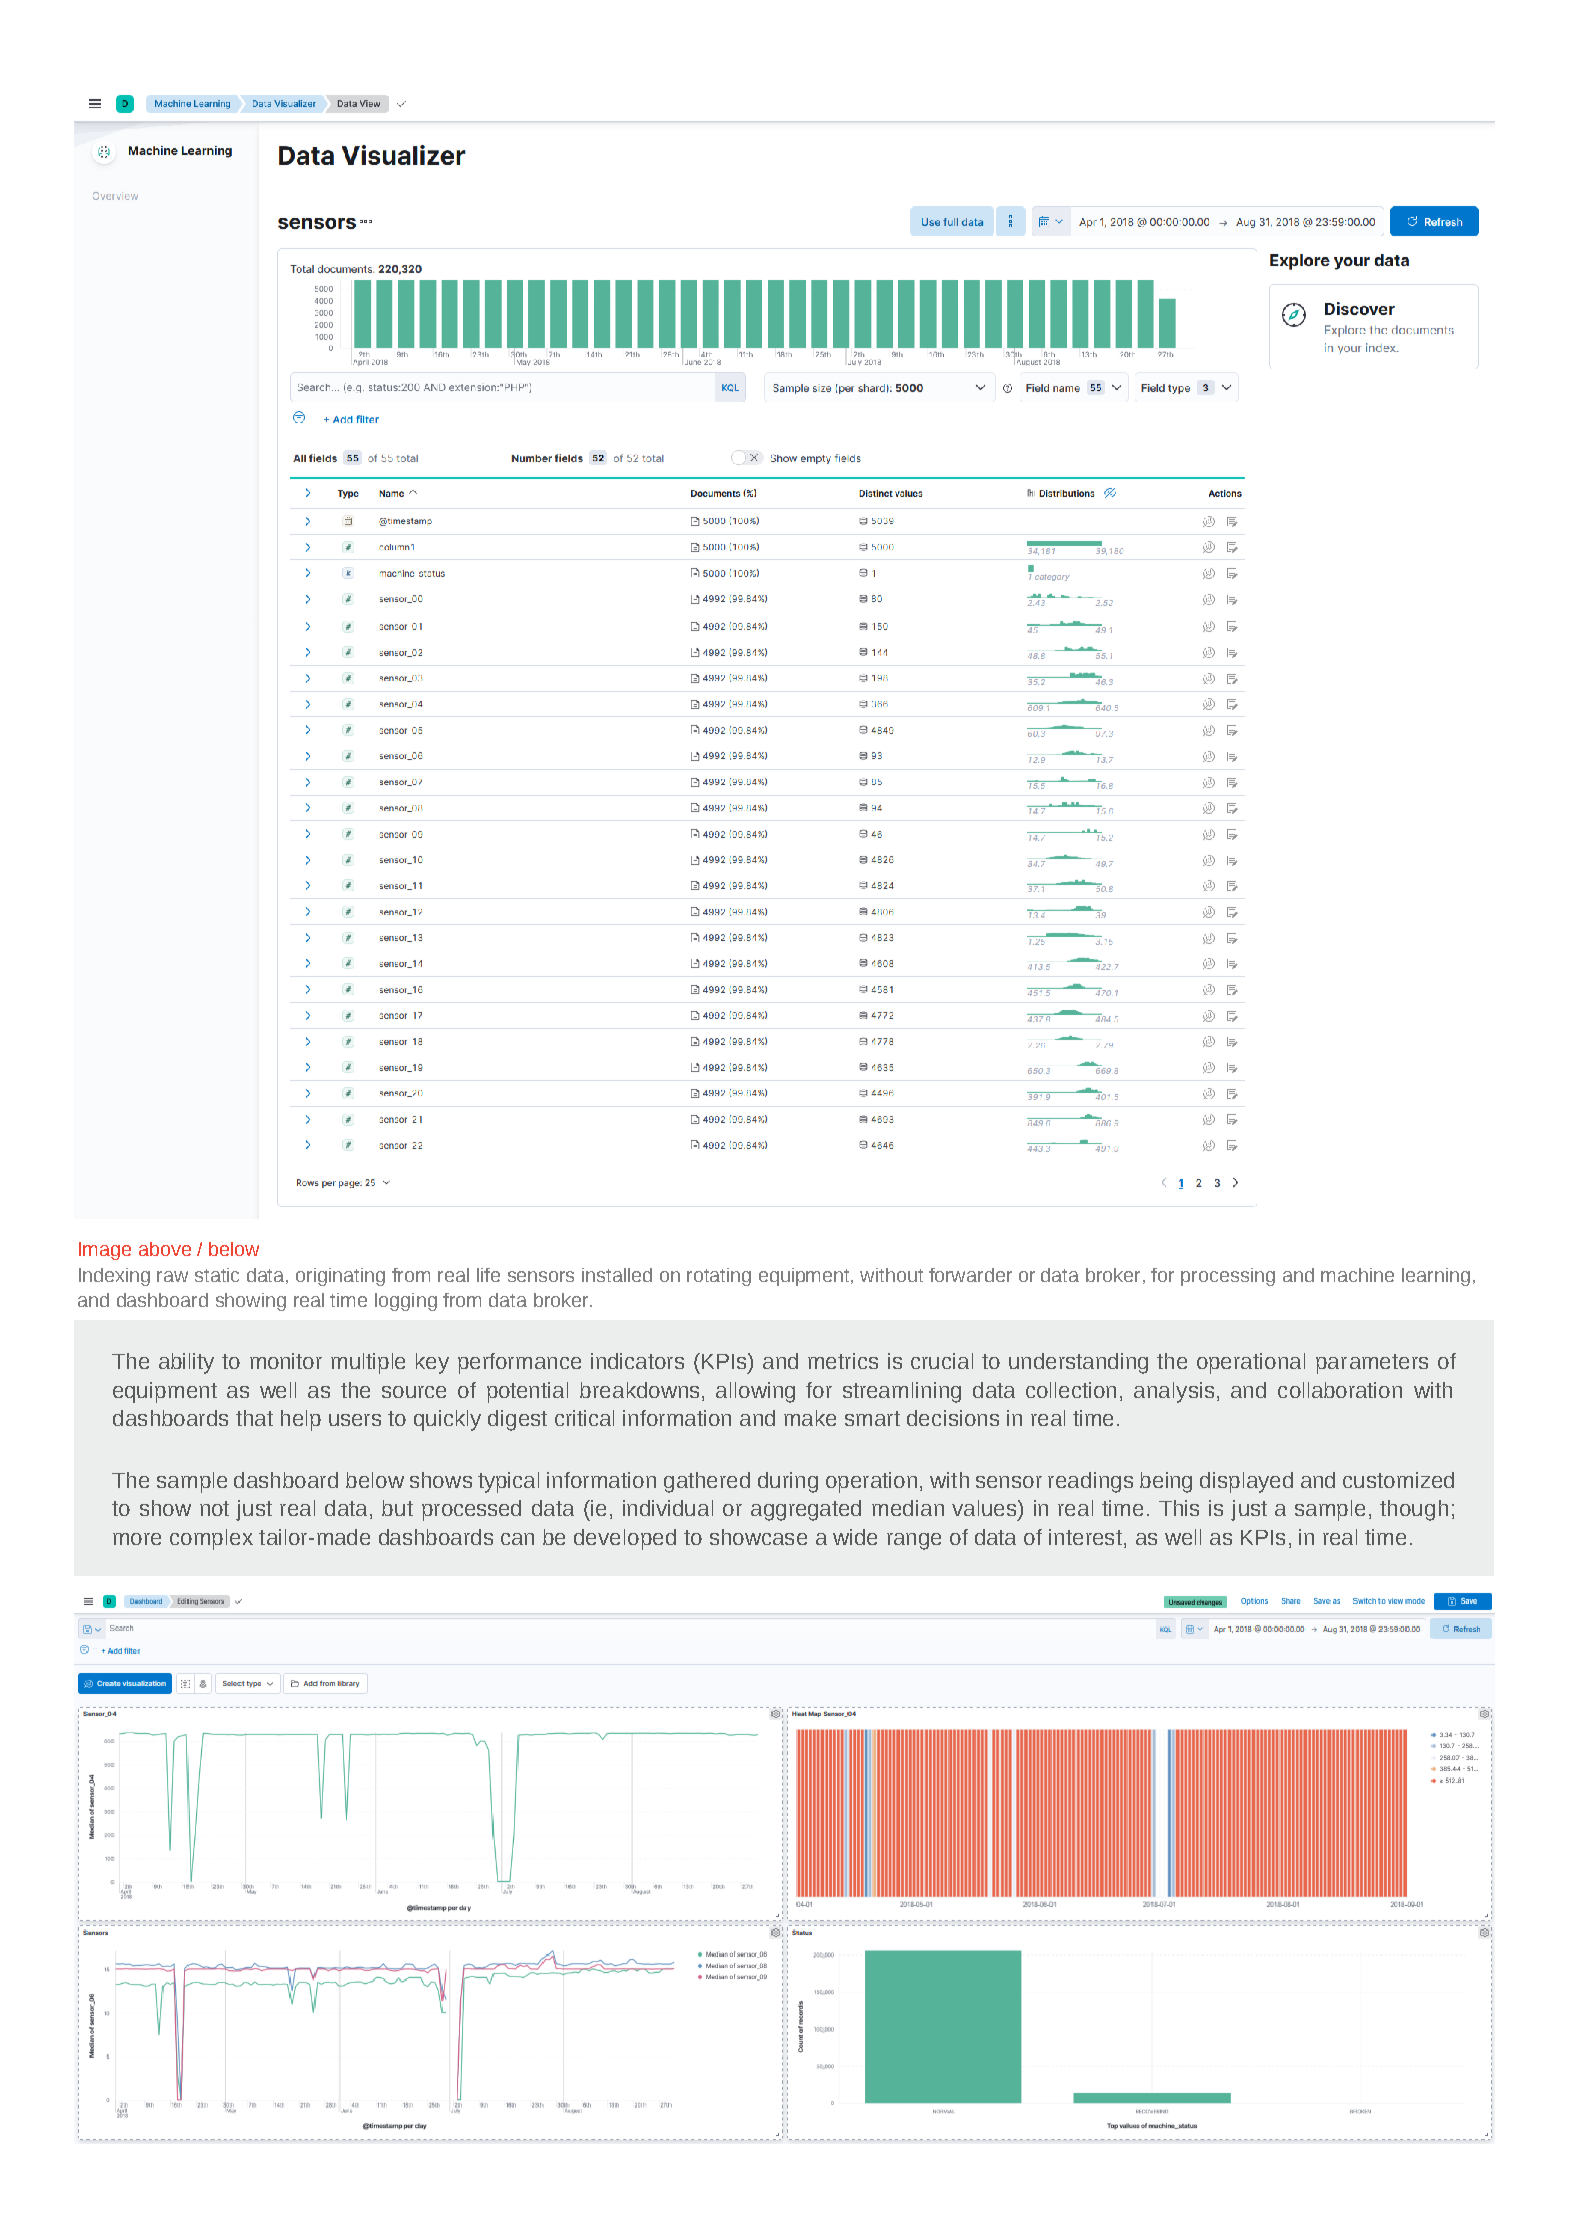 The image size is (1569, 2219). Describe the element at coordinates (855, 1537) in the screenshot. I see `wide` at that location.
